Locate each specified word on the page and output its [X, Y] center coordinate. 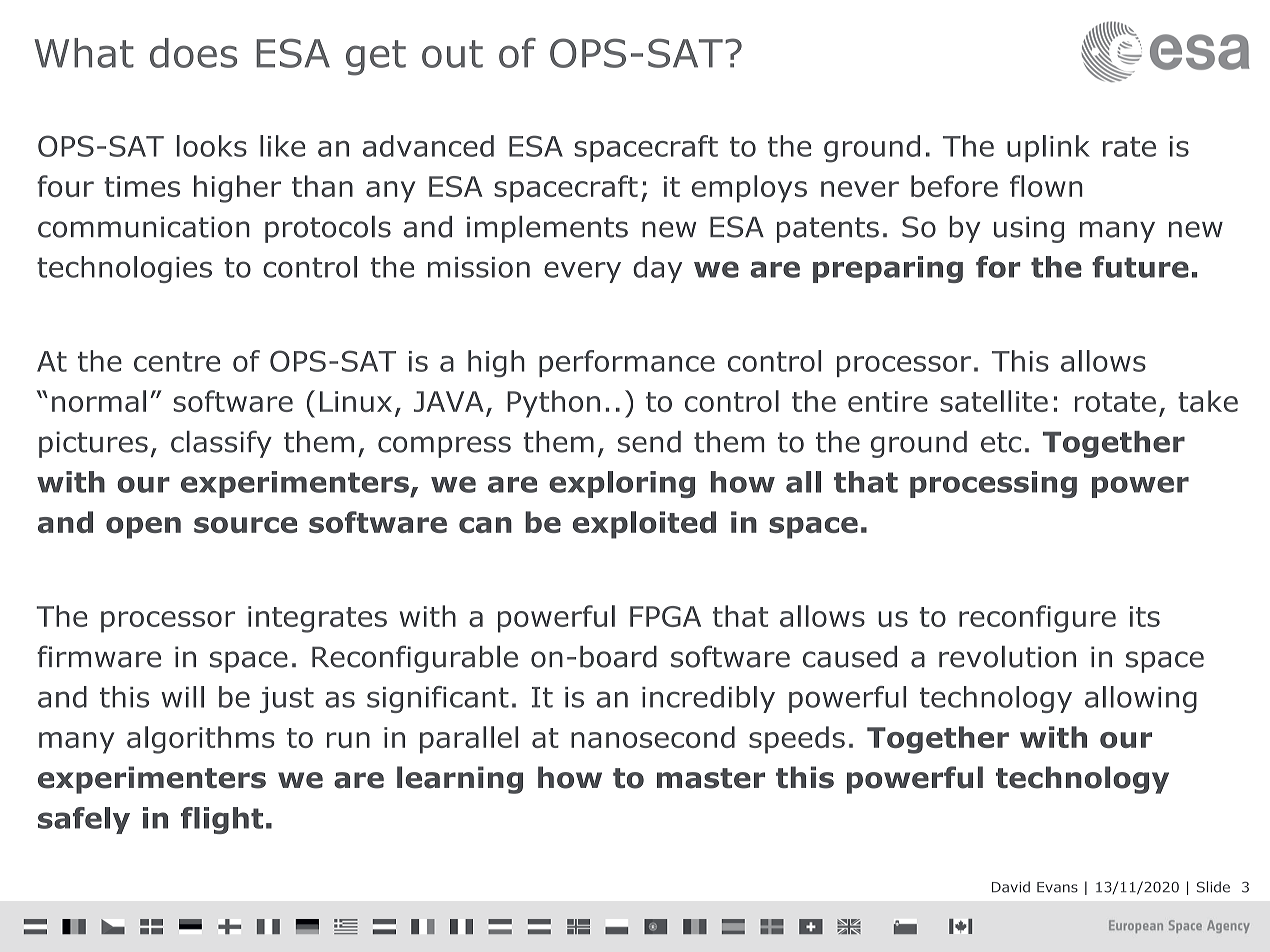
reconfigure [1037, 619]
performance [627, 363]
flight [222, 820]
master [711, 778]
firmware [99, 656]
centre [177, 362]
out [452, 54]
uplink [1048, 148]
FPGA [665, 616]
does [193, 53]
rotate [1115, 402]
